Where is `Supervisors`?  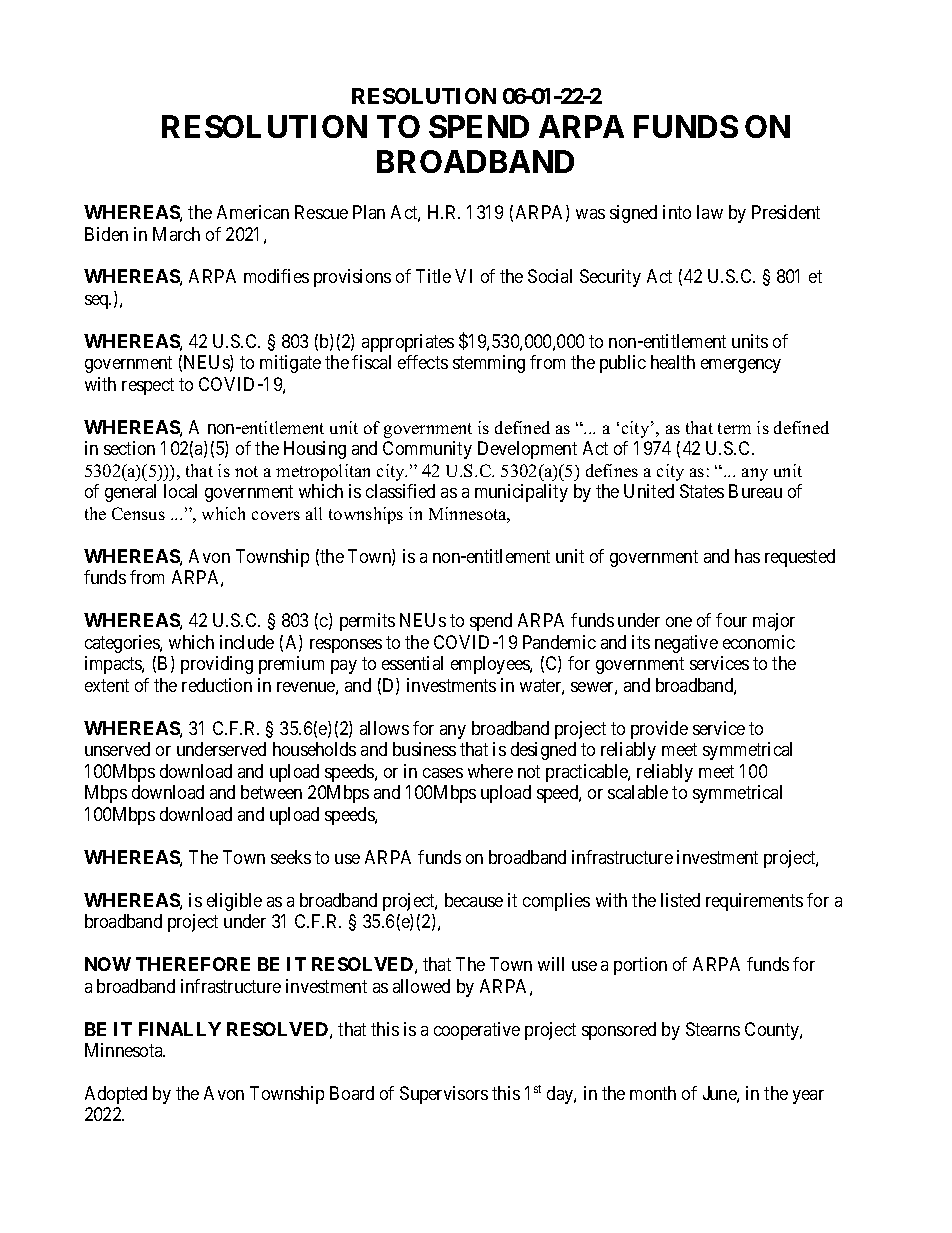
Supervisors is located at coordinates (444, 1095).
